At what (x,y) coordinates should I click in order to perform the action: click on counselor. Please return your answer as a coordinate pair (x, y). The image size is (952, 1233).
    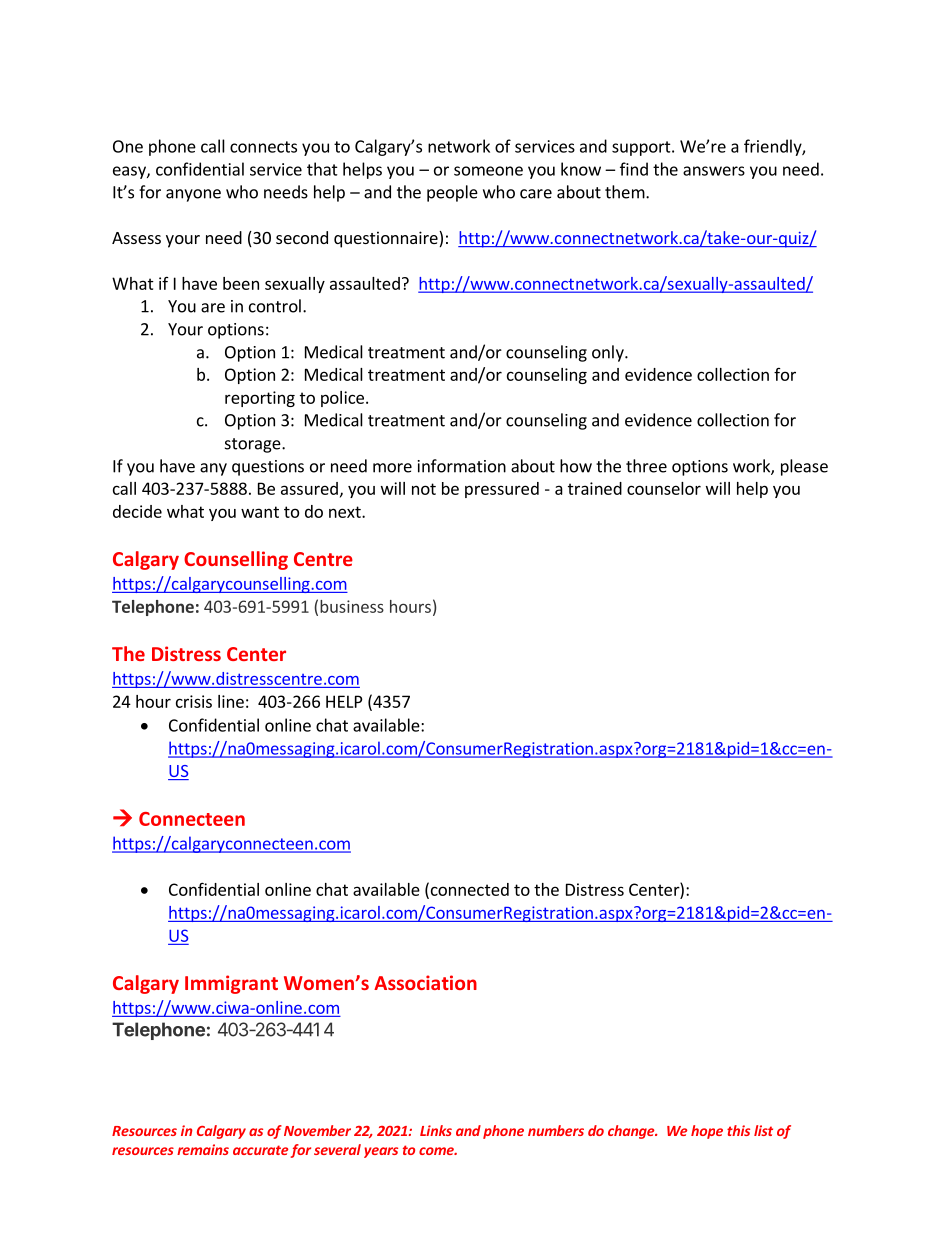
    Looking at the image, I should click on (664, 488).
